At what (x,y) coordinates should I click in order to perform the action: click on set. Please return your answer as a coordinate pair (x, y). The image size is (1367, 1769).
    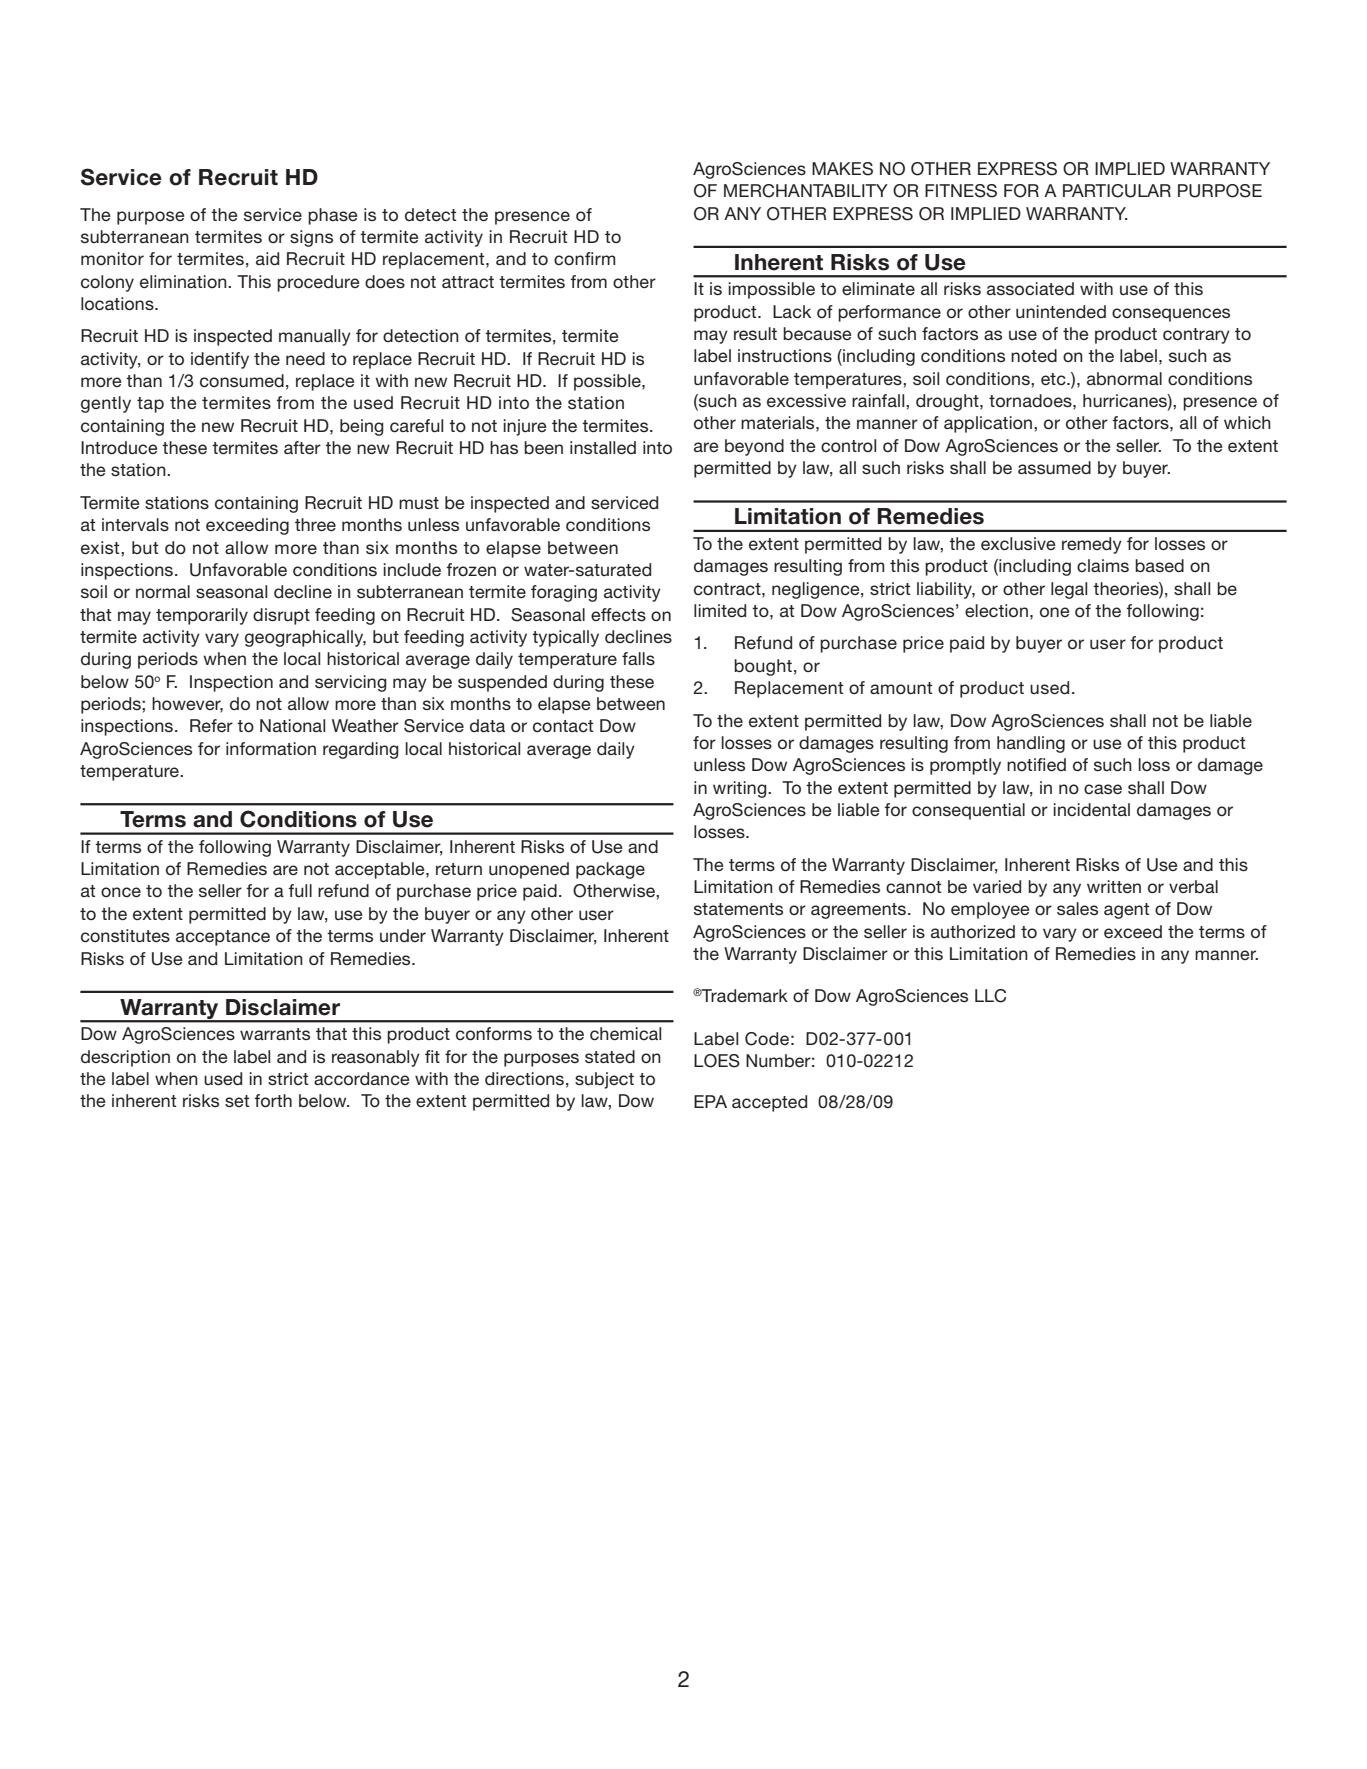
    Looking at the image, I should click on (237, 1101).
